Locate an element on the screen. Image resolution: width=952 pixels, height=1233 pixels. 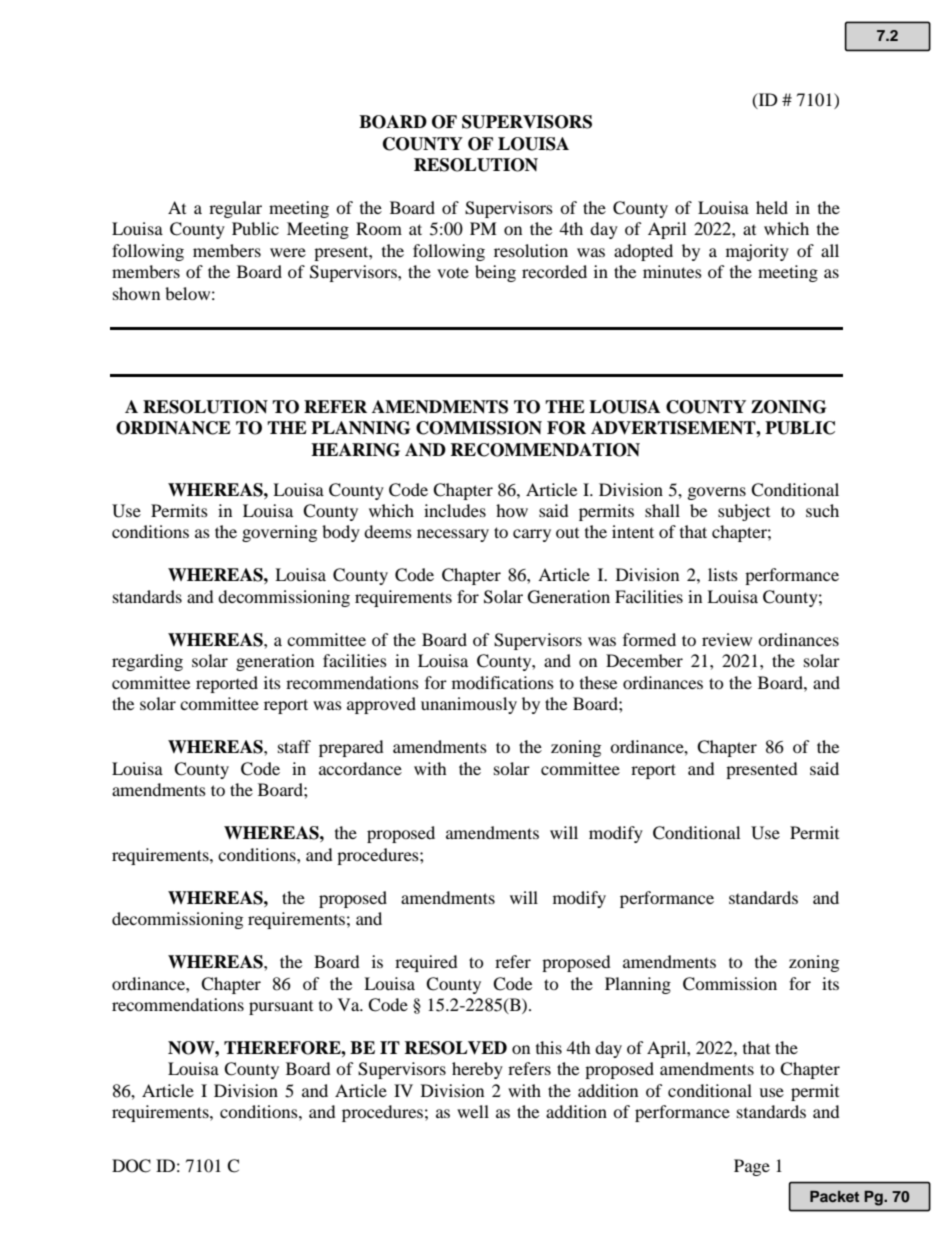
Page is located at coordinates (752, 1167).
